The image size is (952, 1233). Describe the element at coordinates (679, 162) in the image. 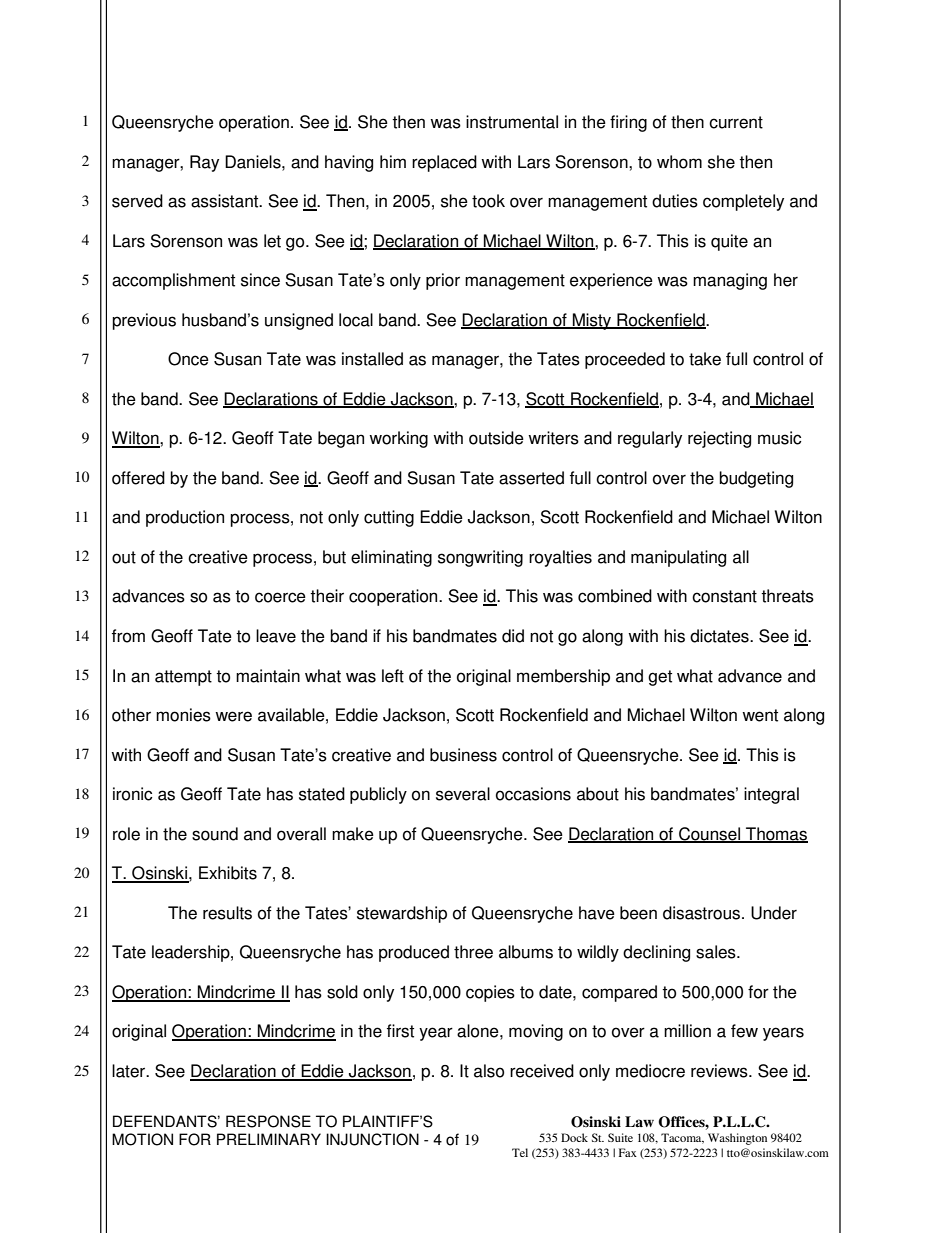

I see `whom` at that location.
